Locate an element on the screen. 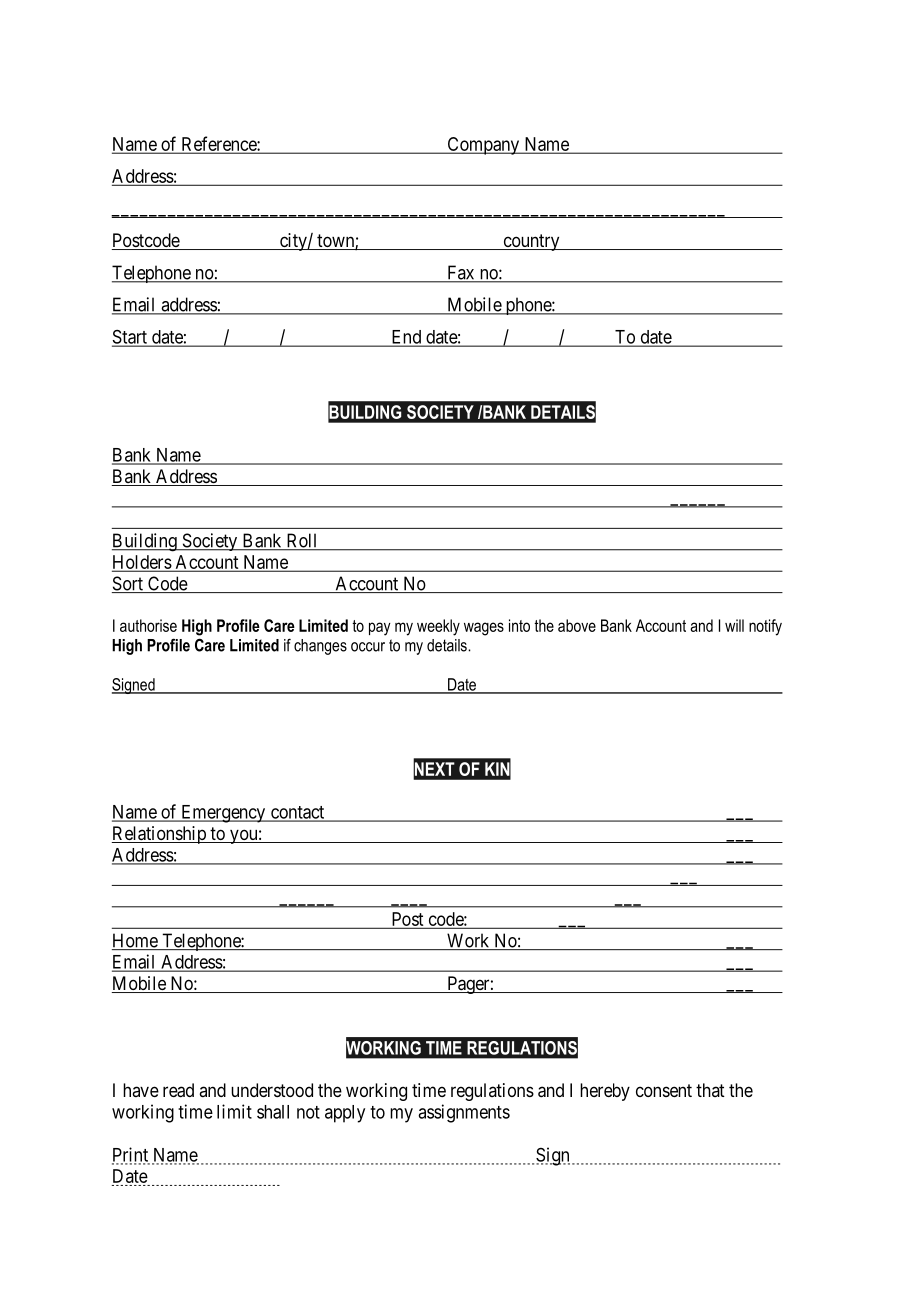  notify is located at coordinates (765, 627).
